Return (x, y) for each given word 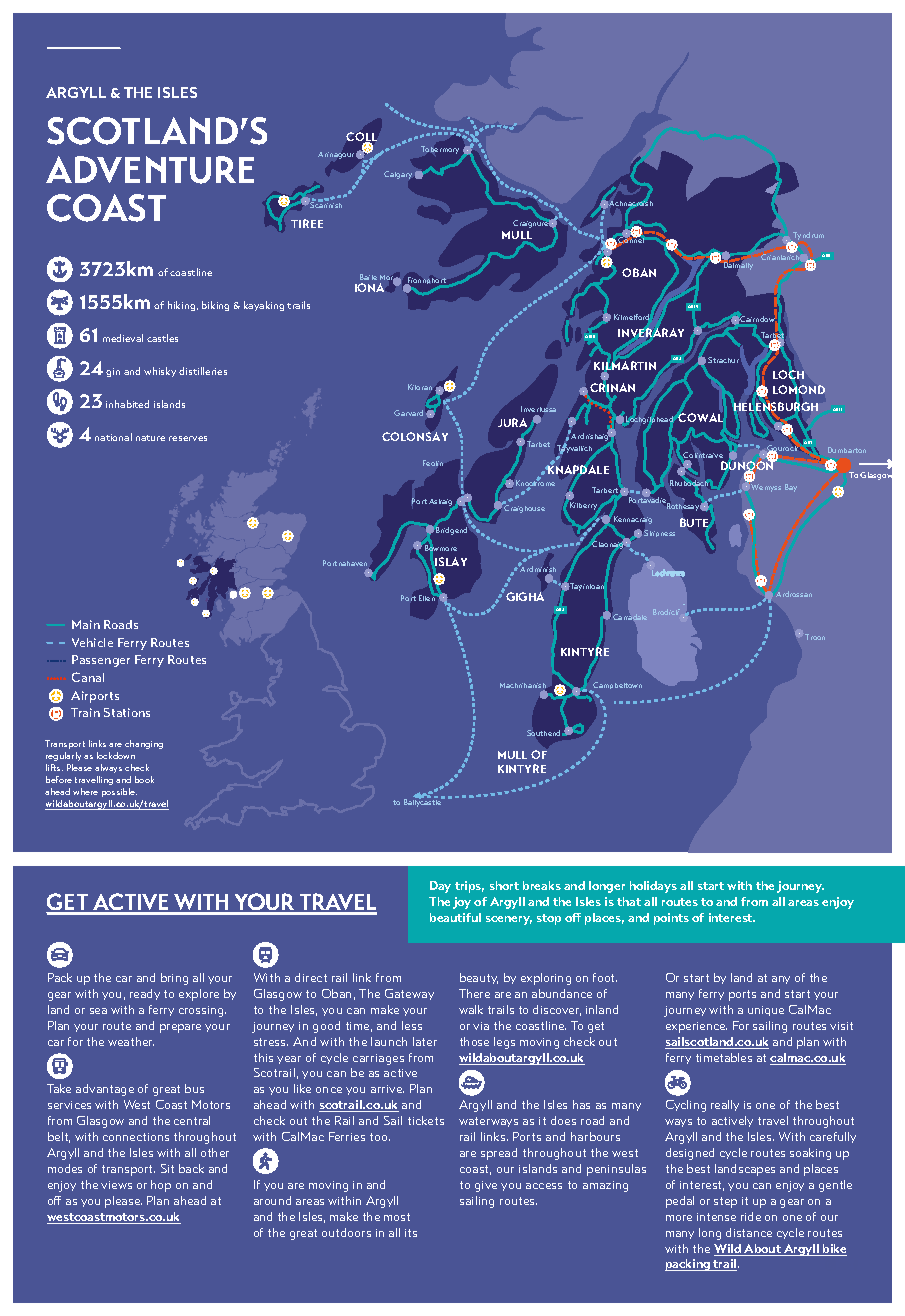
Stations (127, 712)
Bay (791, 488)
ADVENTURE (150, 170)
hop (161, 1186)
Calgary (398, 175)
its (411, 1233)
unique (766, 1011)
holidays (653, 887)
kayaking (264, 306)
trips (469, 887)
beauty (479, 978)
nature (150, 438)
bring (174, 979)
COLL (361, 138)
